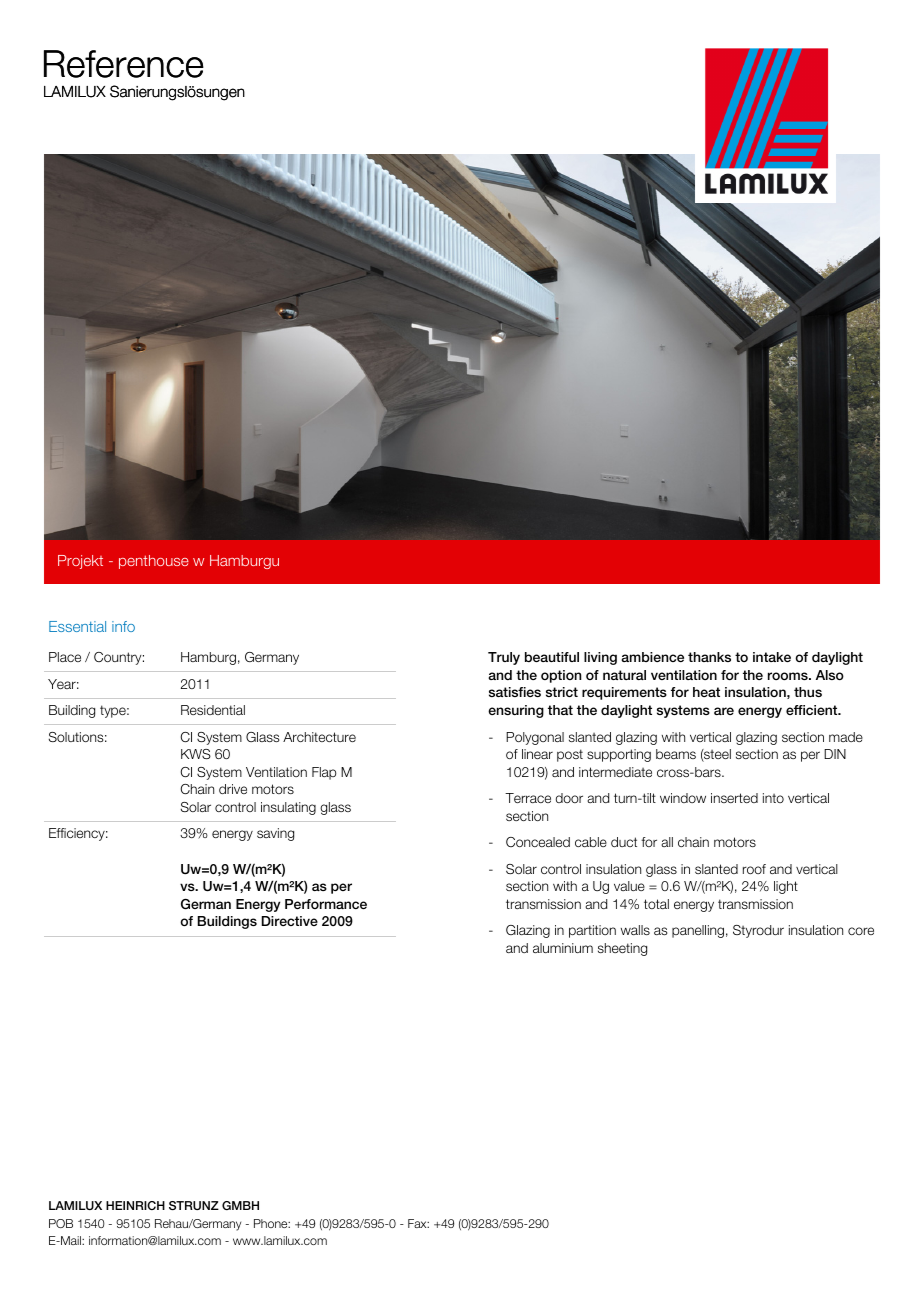  Describe the element at coordinates (754, 869) in the page. I see `roof` at that location.
